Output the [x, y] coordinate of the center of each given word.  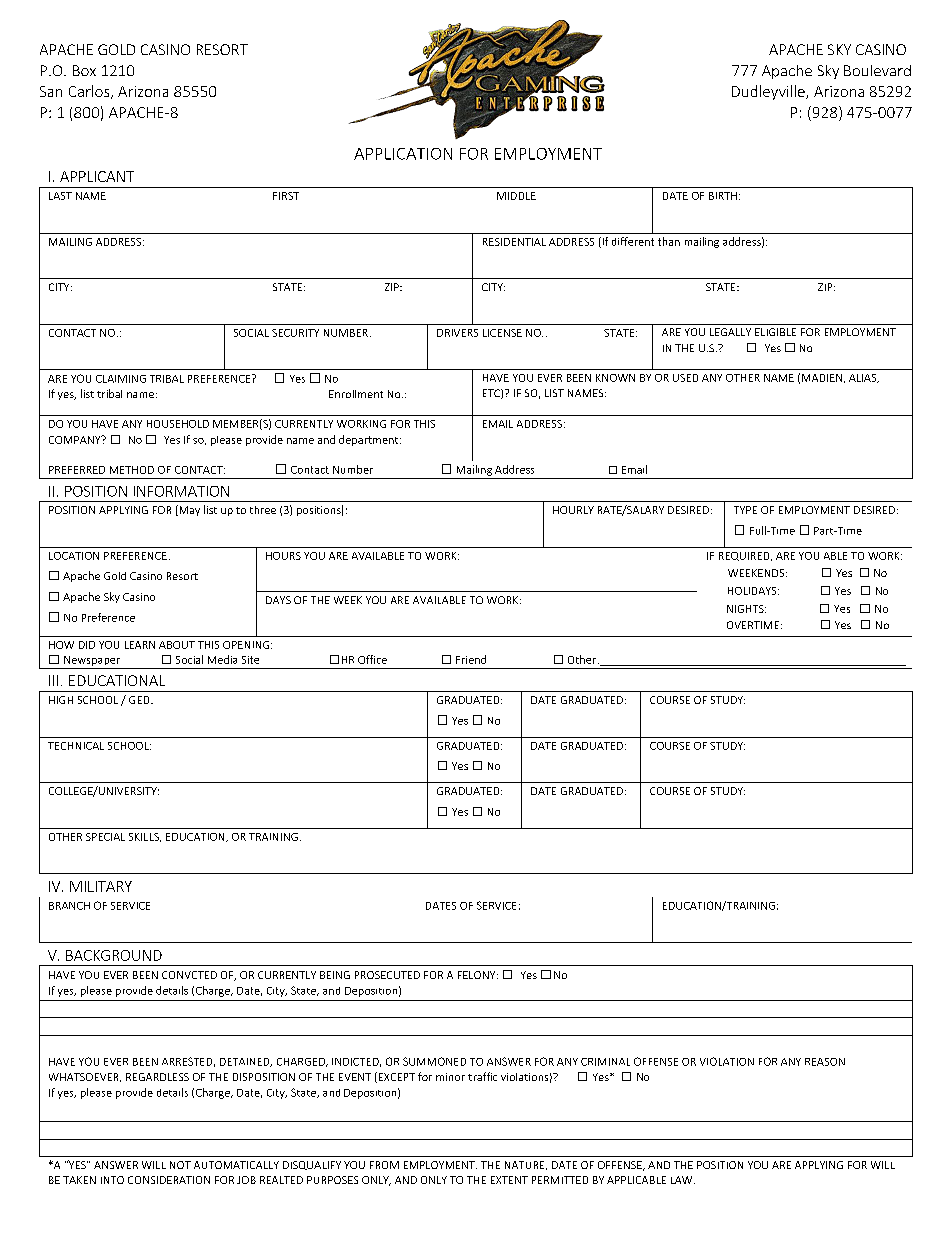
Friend [471, 659]
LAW [683, 1180]
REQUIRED [745, 556]
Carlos [90, 92]
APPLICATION [403, 154]
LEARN [140, 645]
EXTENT [509, 1180]
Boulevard [877, 70]
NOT [180, 1165]
